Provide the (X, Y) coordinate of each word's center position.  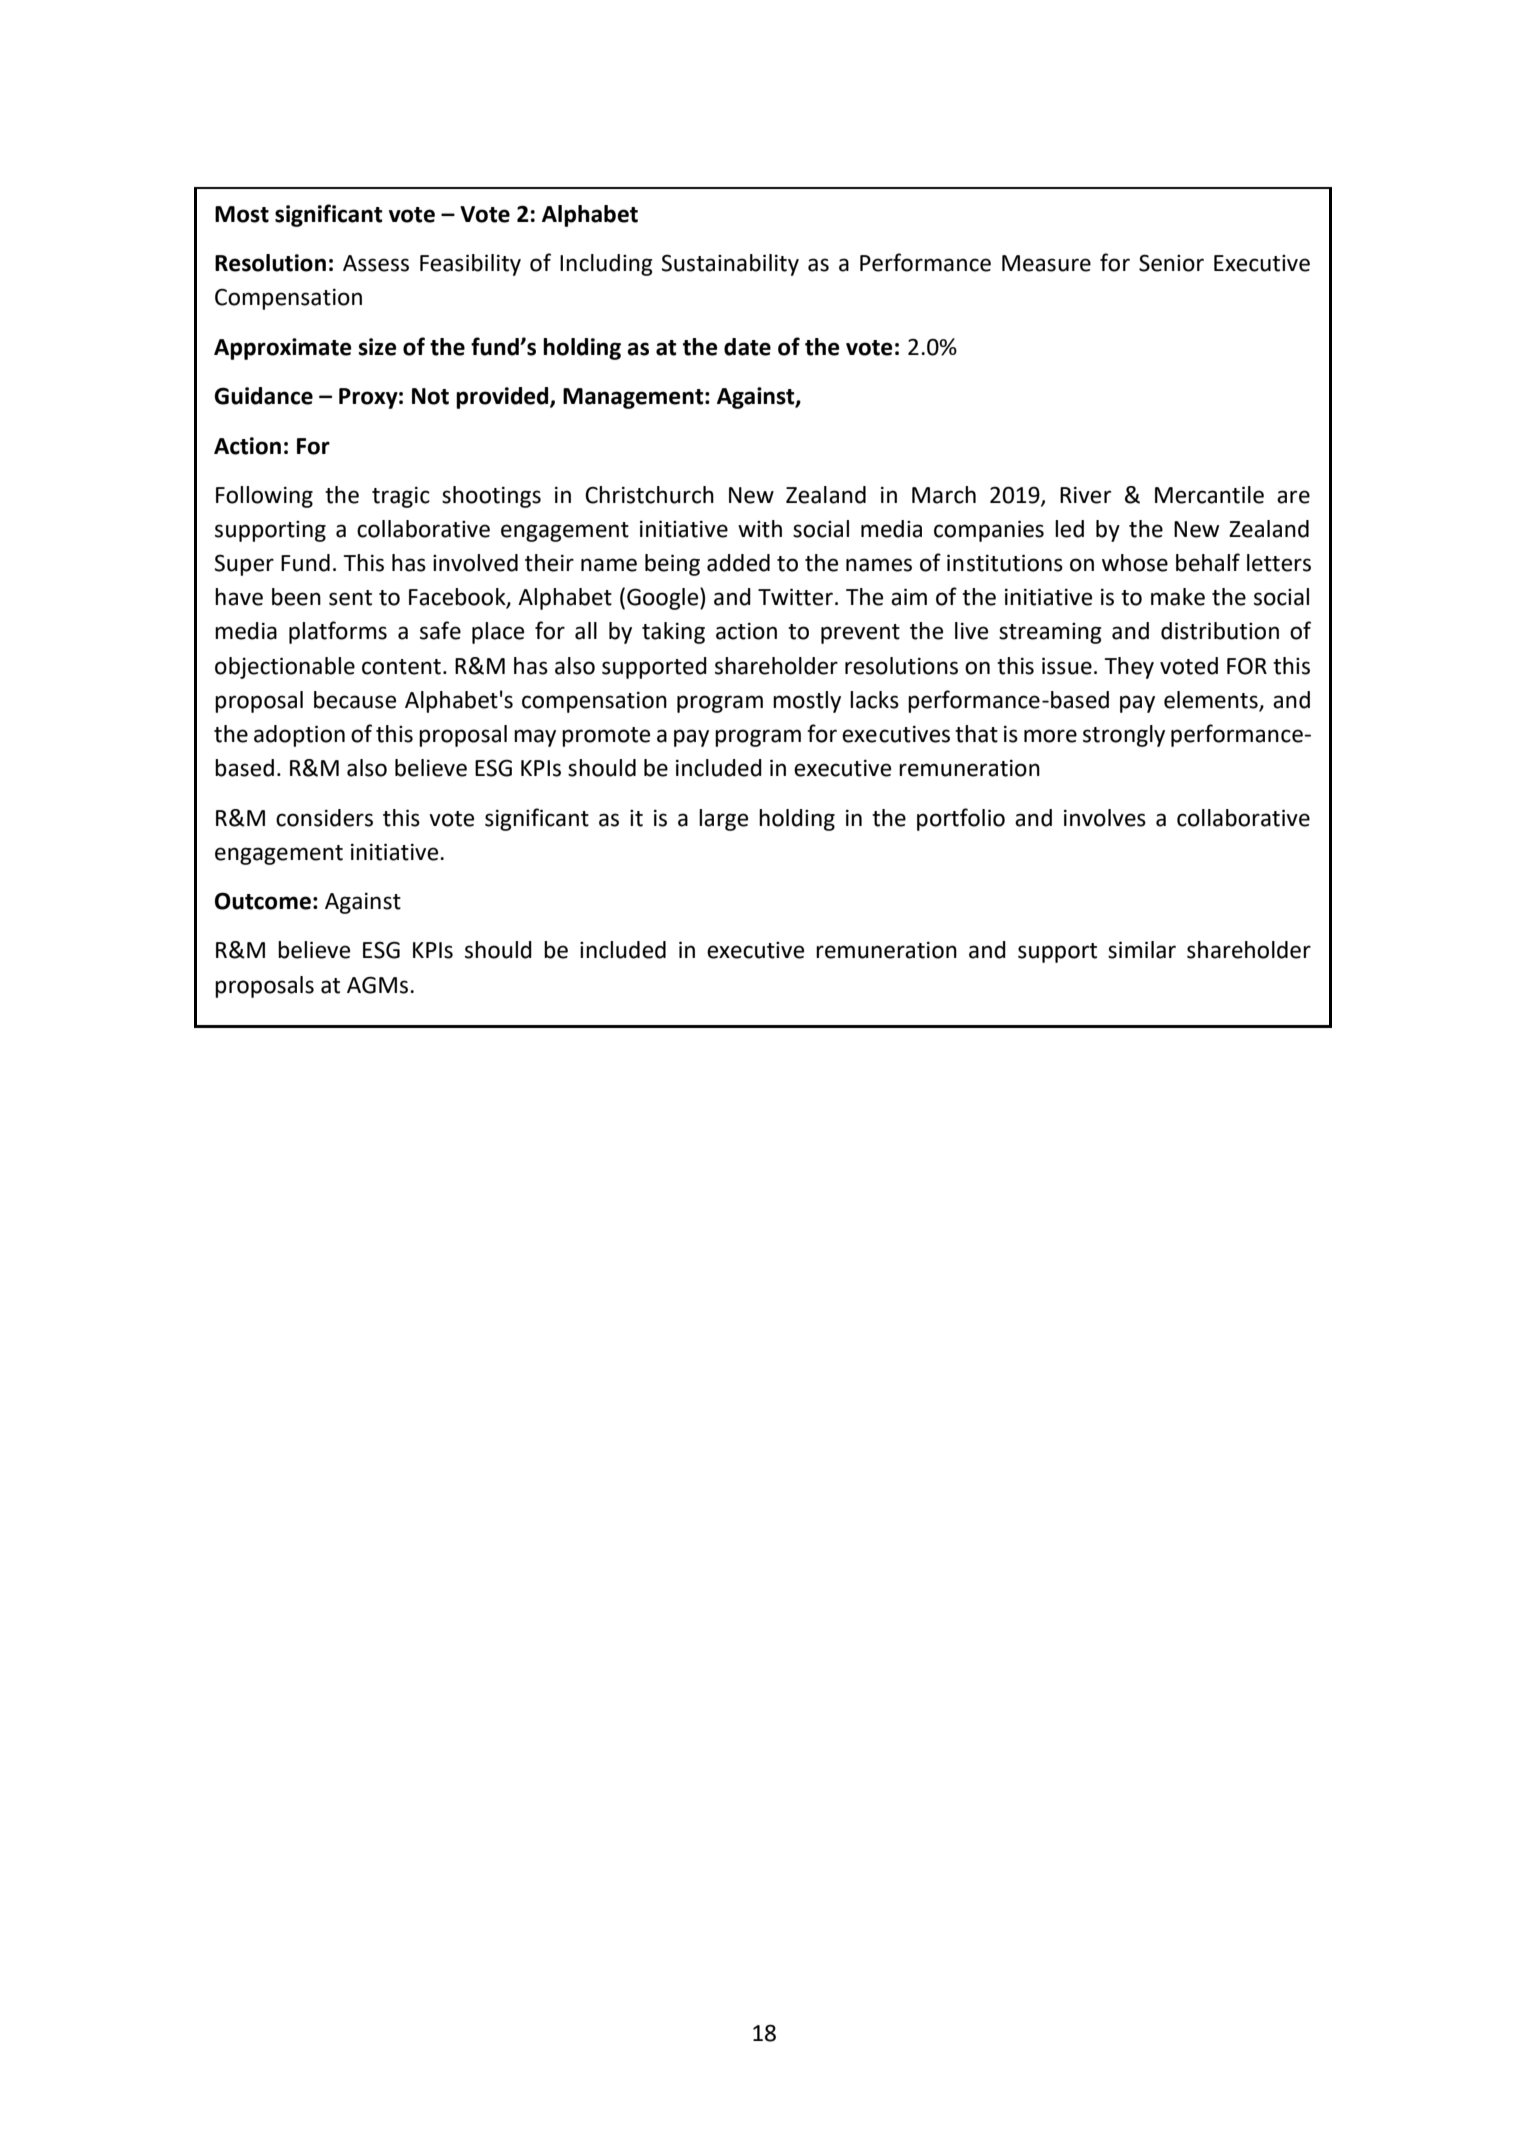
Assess (376, 263)
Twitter (795, 597)
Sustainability (730, 265)
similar (1142, 950)
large (723, 820)
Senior (1171, 263)
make (1178, 597)
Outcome (263, 901)
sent (350, 598)
